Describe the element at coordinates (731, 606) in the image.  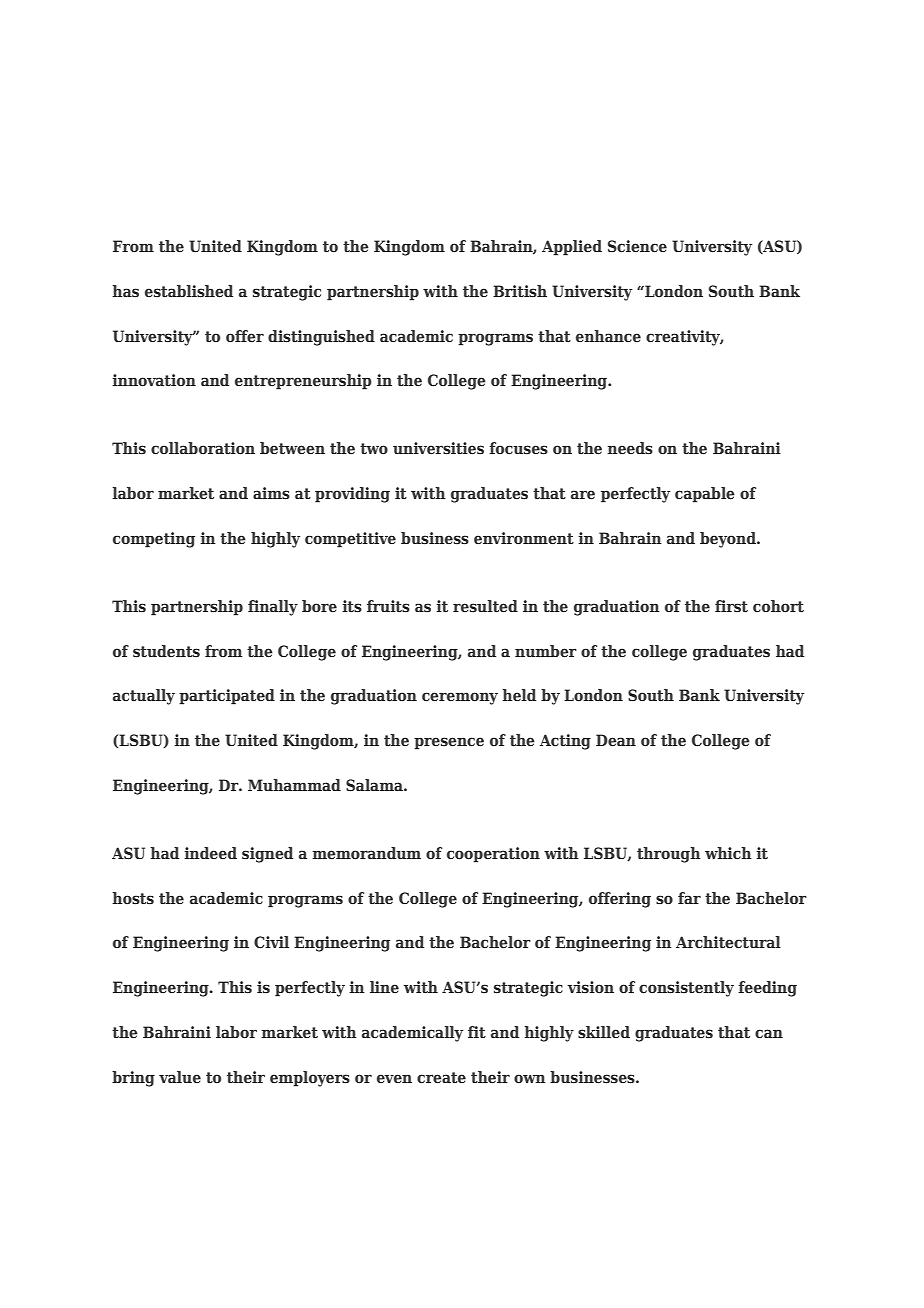
I see `first` at that location.
